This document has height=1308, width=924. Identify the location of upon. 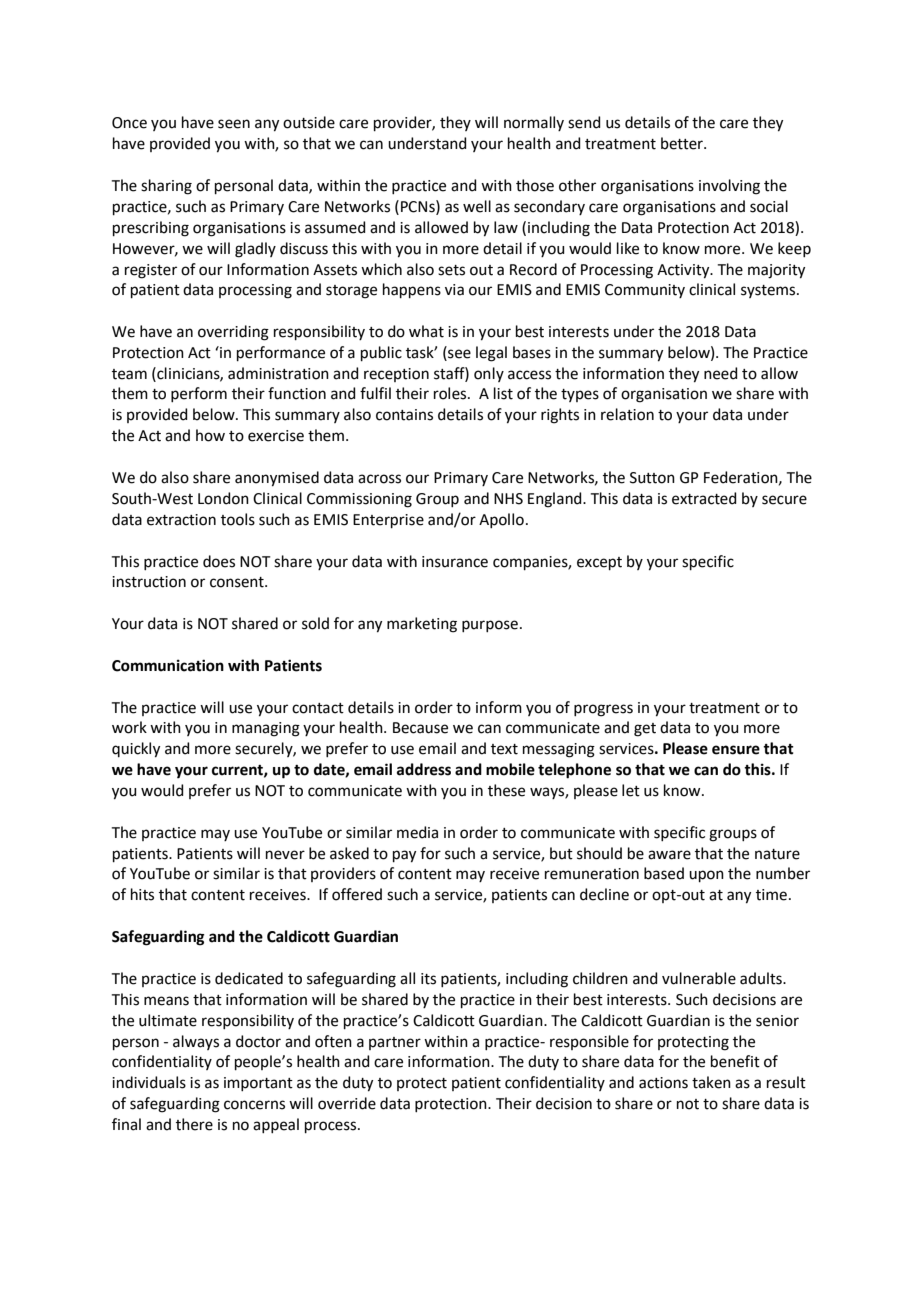
(706, 876).
